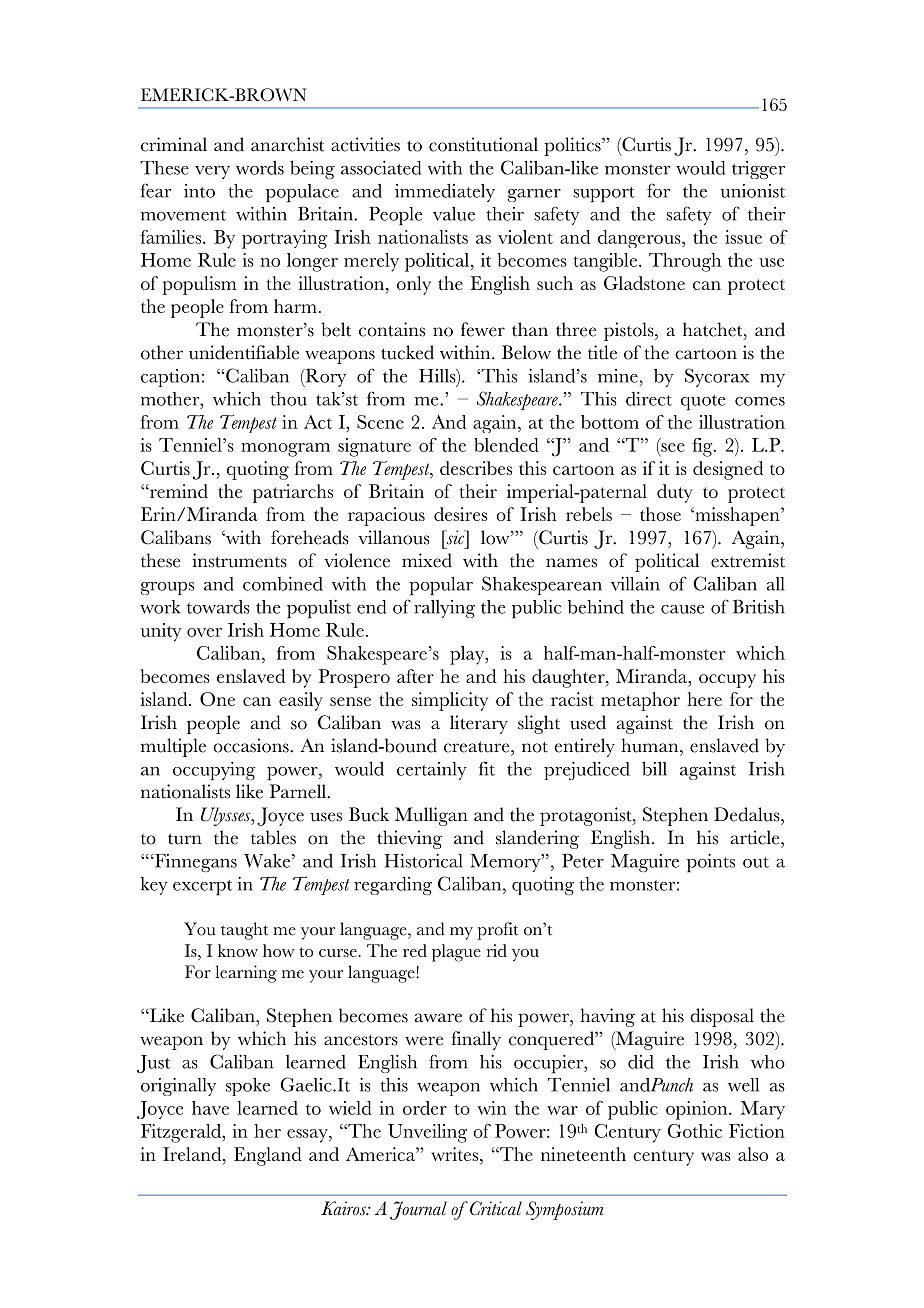 Image resolution: width=924 pixels, height=1308 pixels. What do you see at coordinates (450, 701) in the page?
I see `simplicity` at bounding box center [450, 701].
